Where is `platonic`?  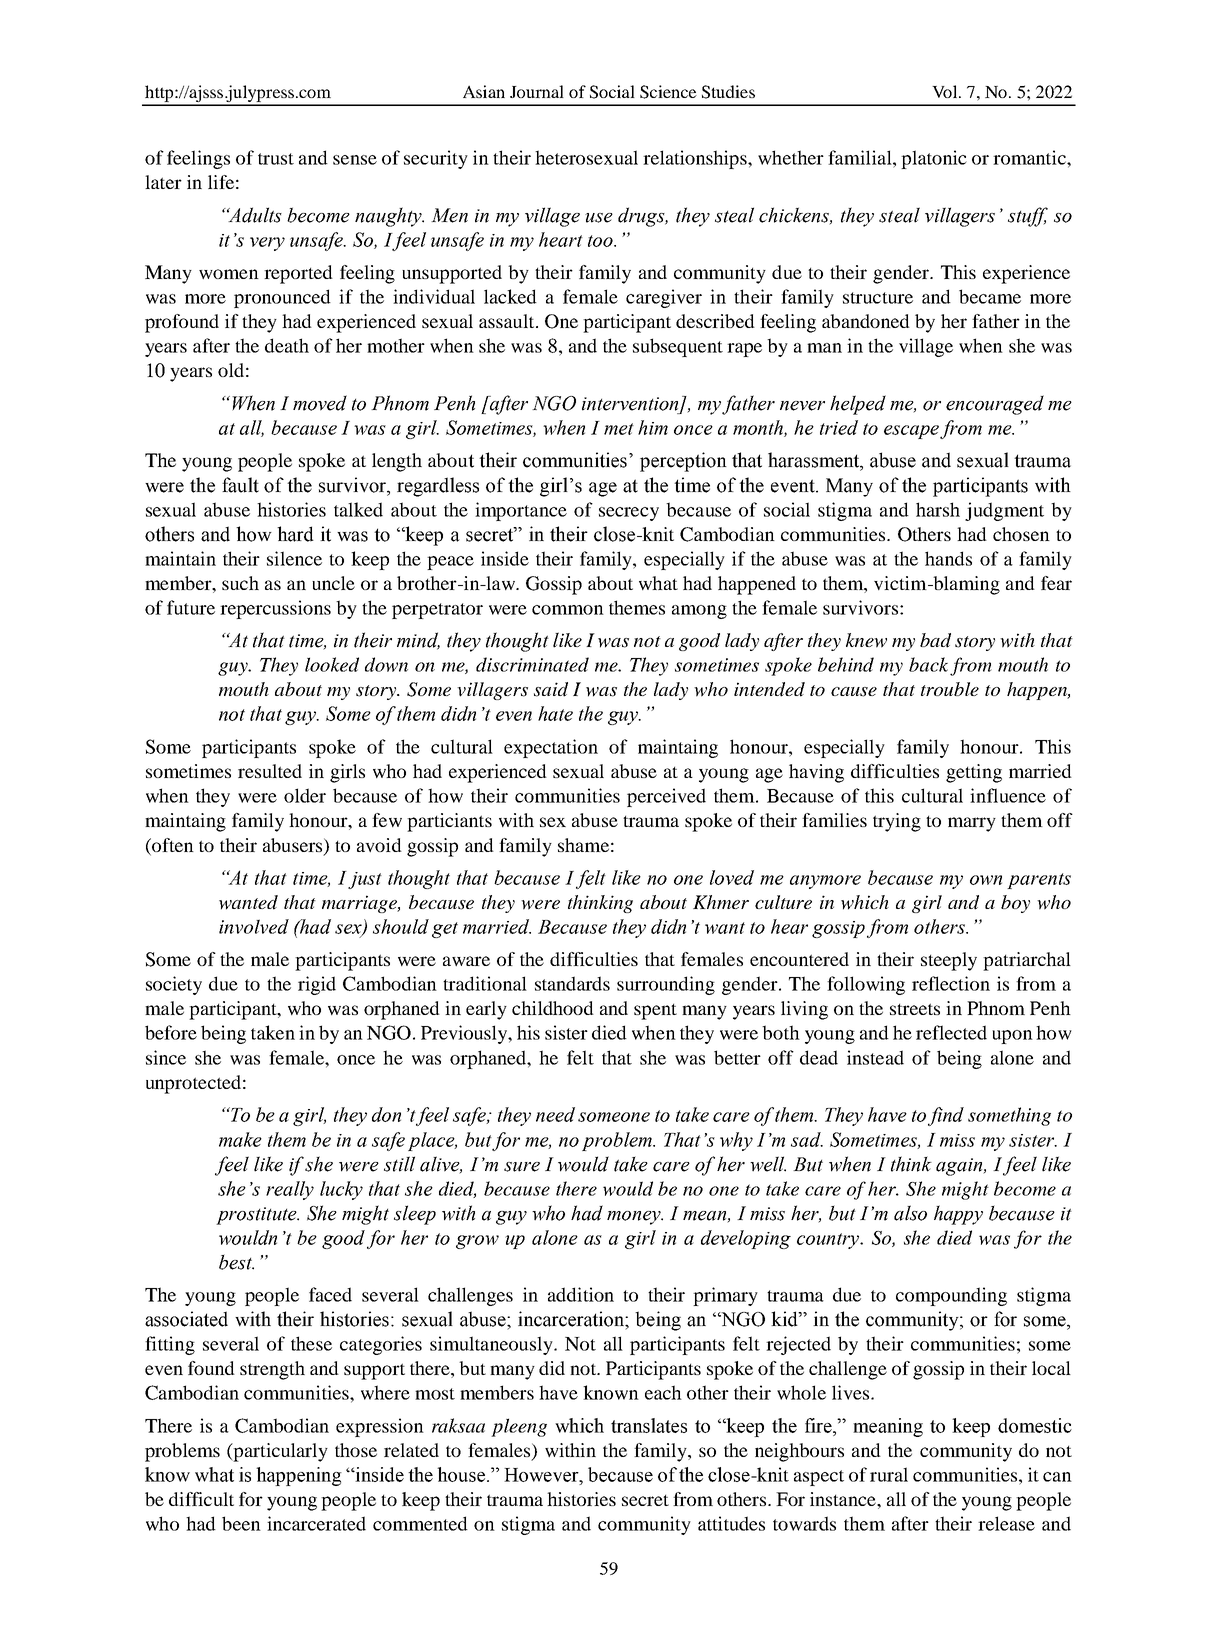
platonic is located at coordinates (934, 159).
